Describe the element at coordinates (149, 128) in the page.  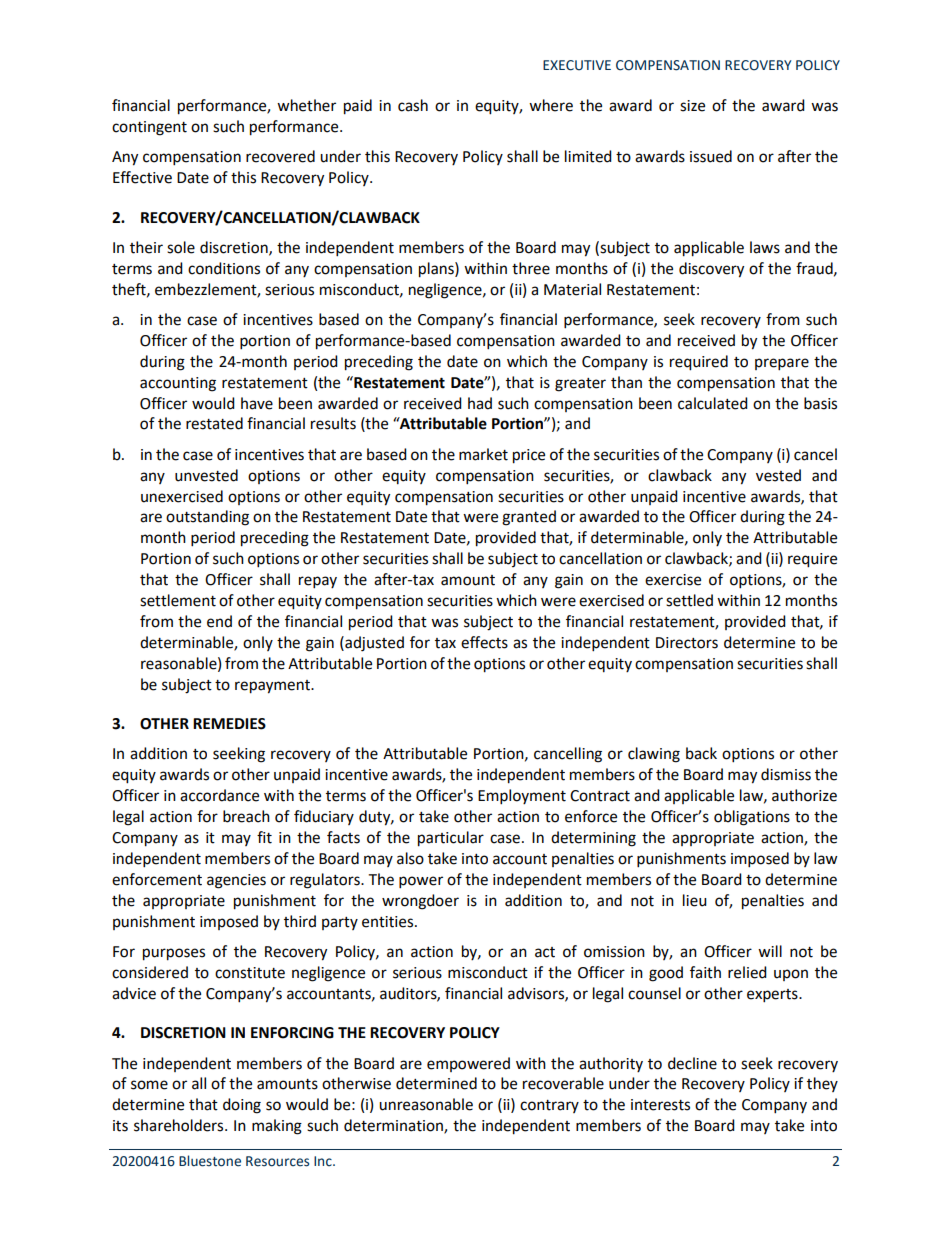
I see `contingent` at that location.
